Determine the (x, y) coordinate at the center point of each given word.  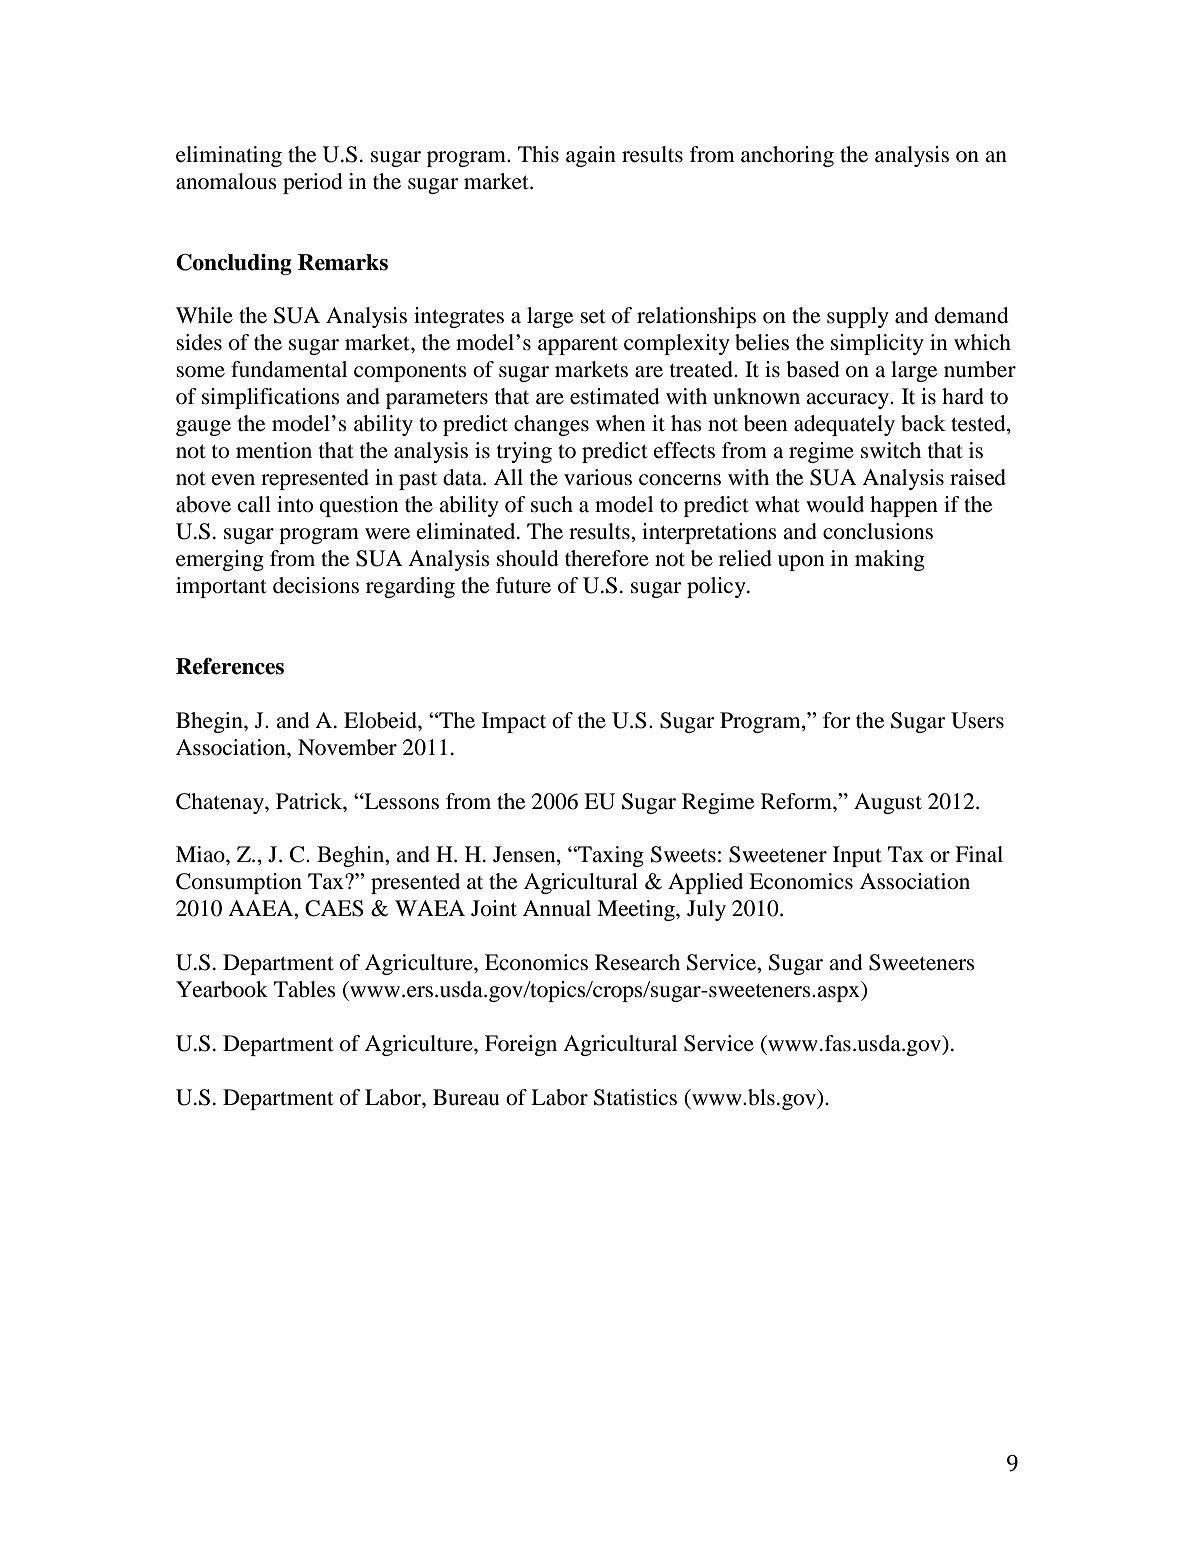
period (313, 183)
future (523, 585)
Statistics (635, 1097)
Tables (305, 989)
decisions (316, 585)
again (591, 156)
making (890, 560)
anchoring (787, 156)
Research (637, 962)
